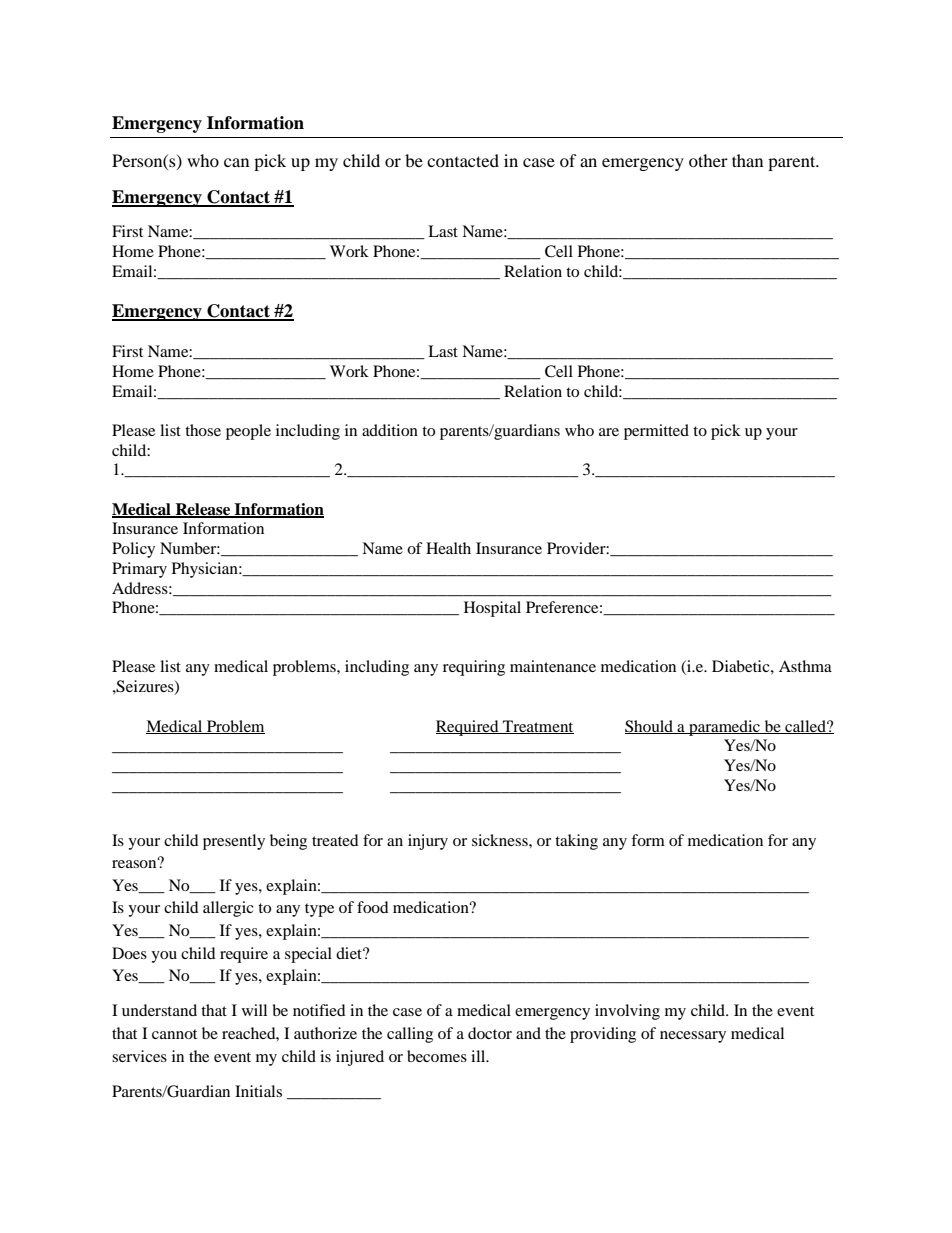 The height and width of the page is (1233, 952). Describe the element at coordinates (537, 727) in the page. I see `Treatment` at that location.
